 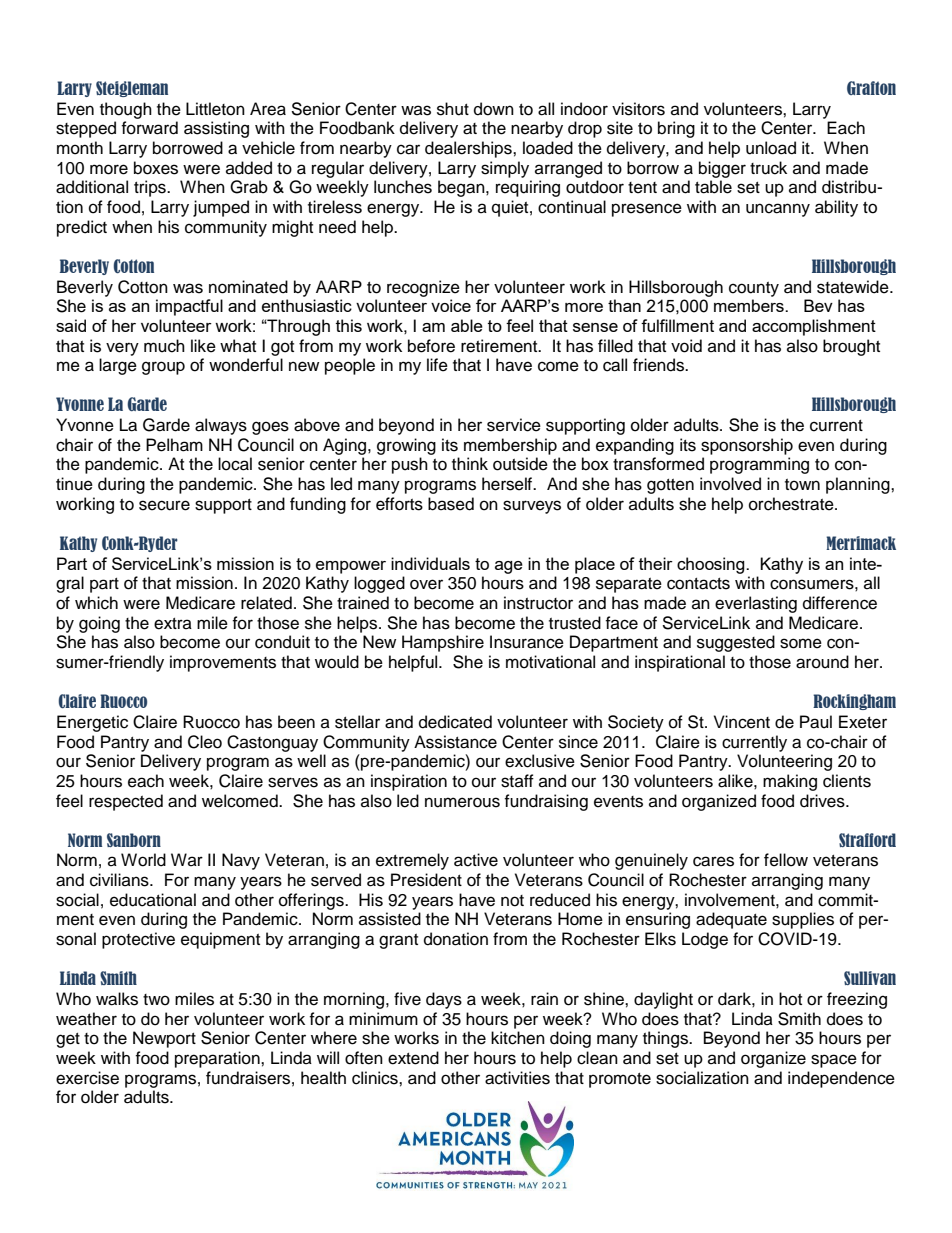 I want to click on forward, so click(x=149, y=128).
